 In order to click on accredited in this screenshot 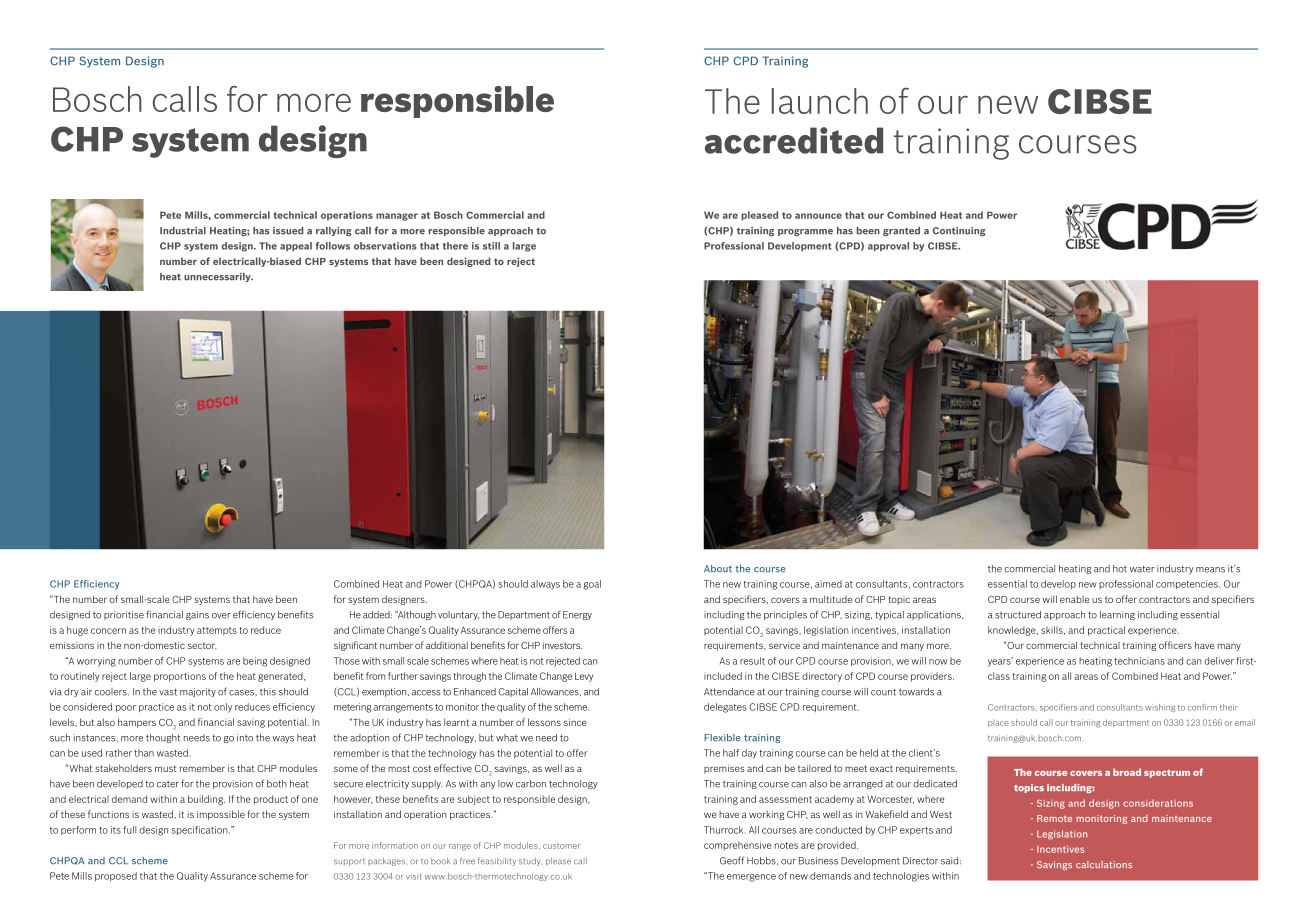, I will do `click(794, 140)`.
